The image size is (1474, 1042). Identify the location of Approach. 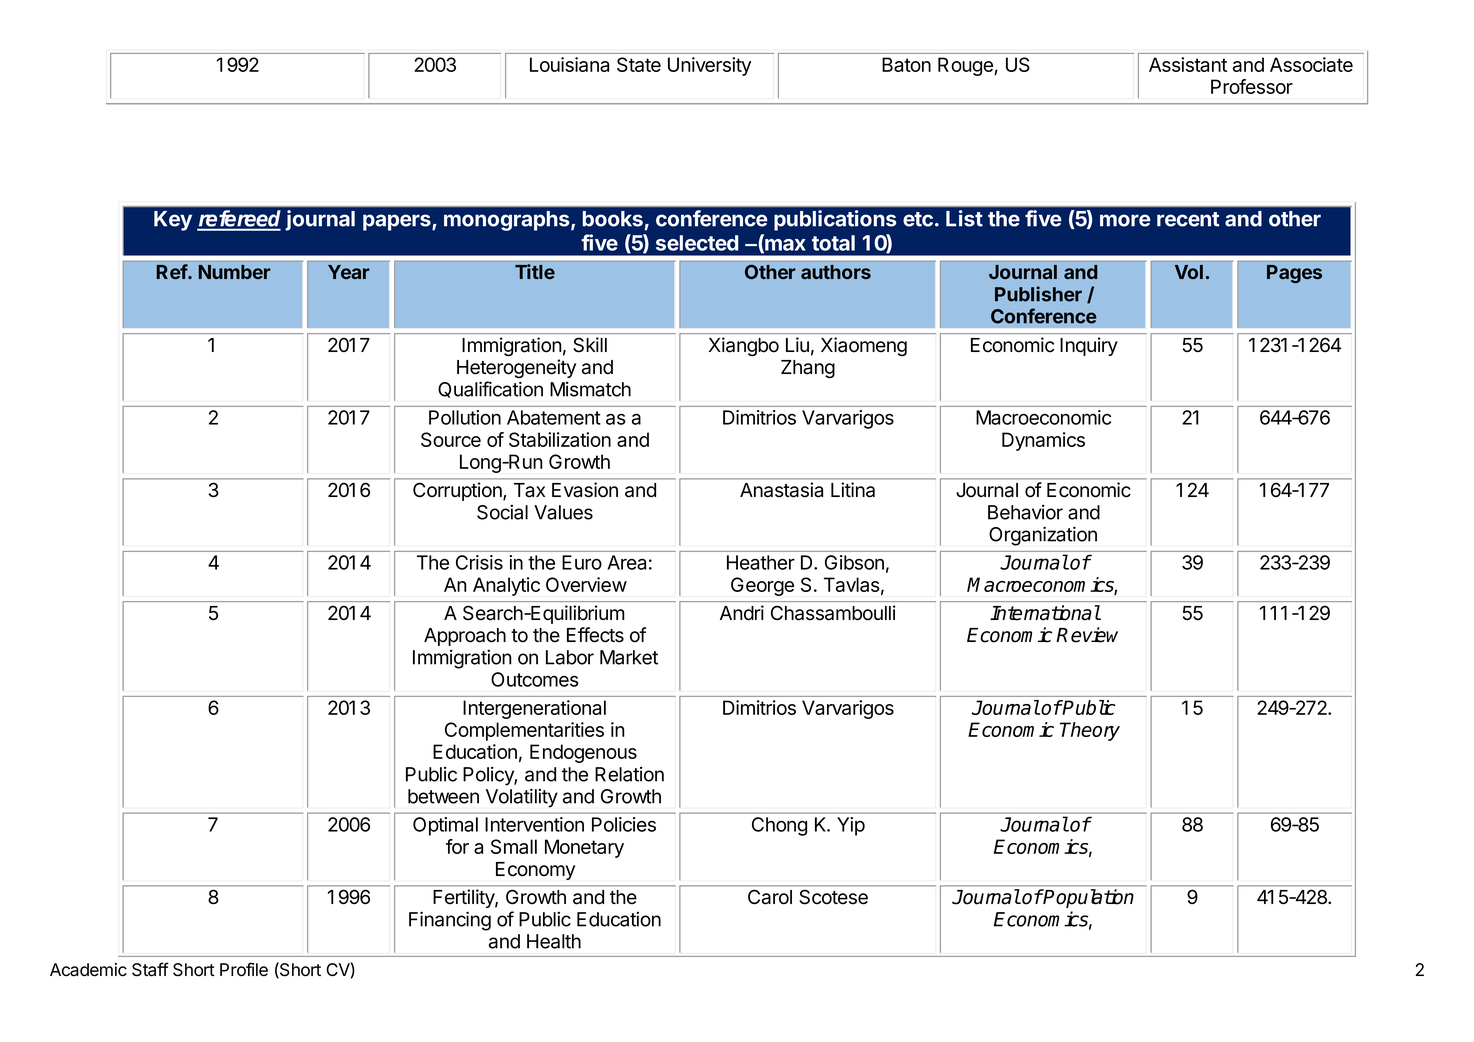
(465, 637).
